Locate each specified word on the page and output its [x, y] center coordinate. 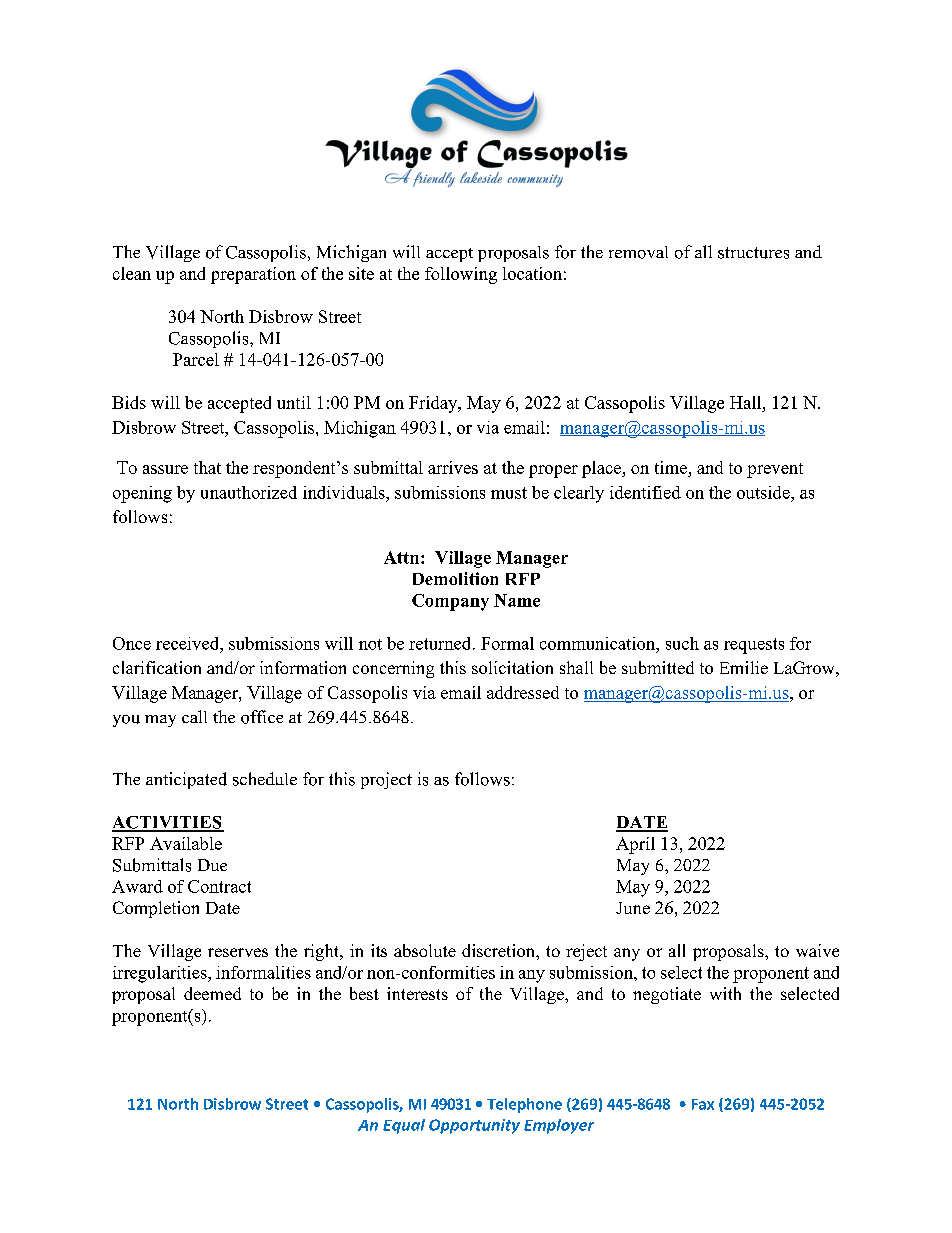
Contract [219, 886]
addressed [523, 692]
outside [764, 492]
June [633, 908]
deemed [212, 993]
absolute [425, 950]
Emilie [744, 667]
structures [753, 253]
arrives [453, 467]
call [194, 716]
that [207, 467]
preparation [253, 275]
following [461, 275]
